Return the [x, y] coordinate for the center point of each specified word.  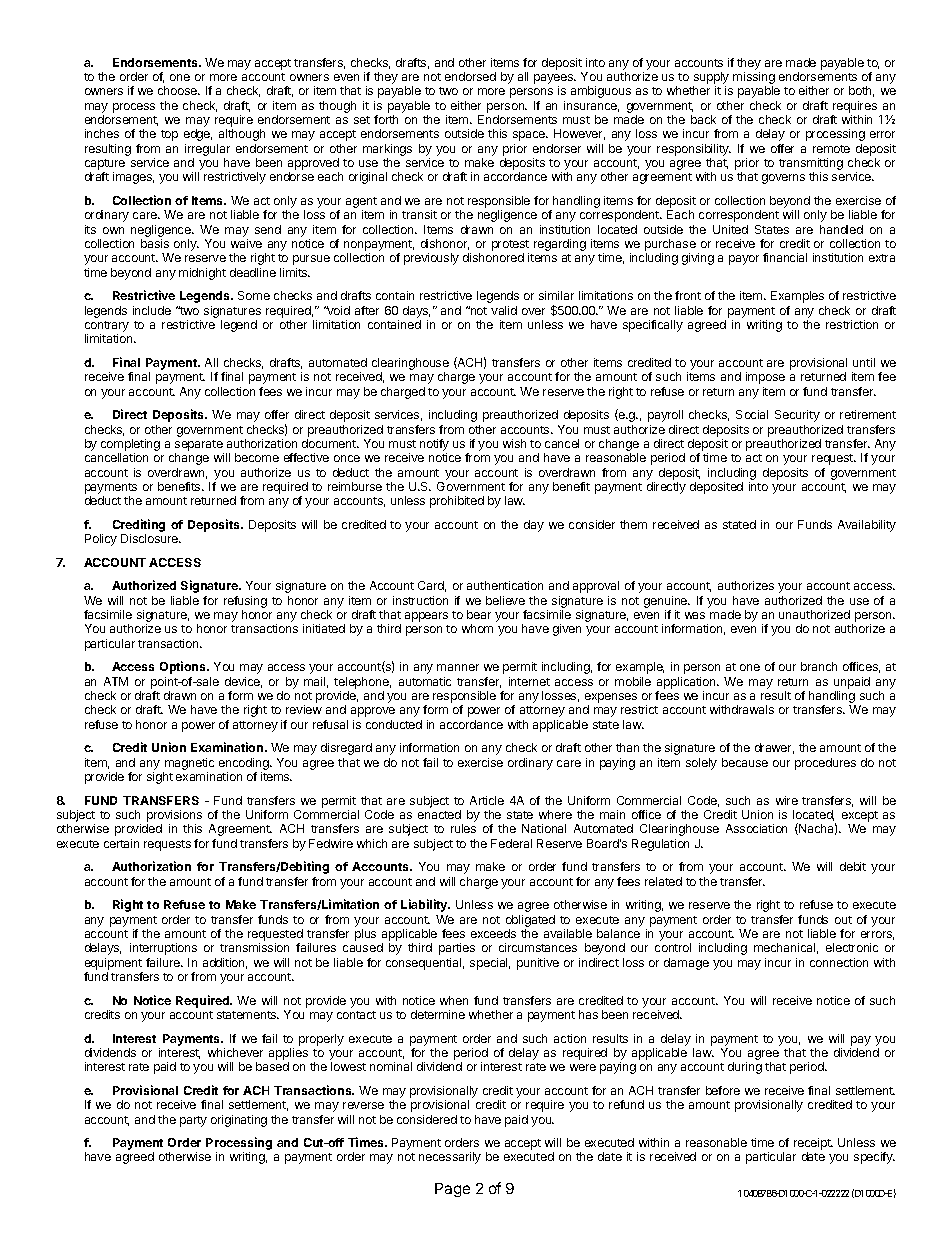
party [193, 1121]
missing [754, 79]
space [530, 136]
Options [184, 667]
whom [477, 628]
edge [198, 135]
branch [819, 666]
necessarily [450, 1158]
